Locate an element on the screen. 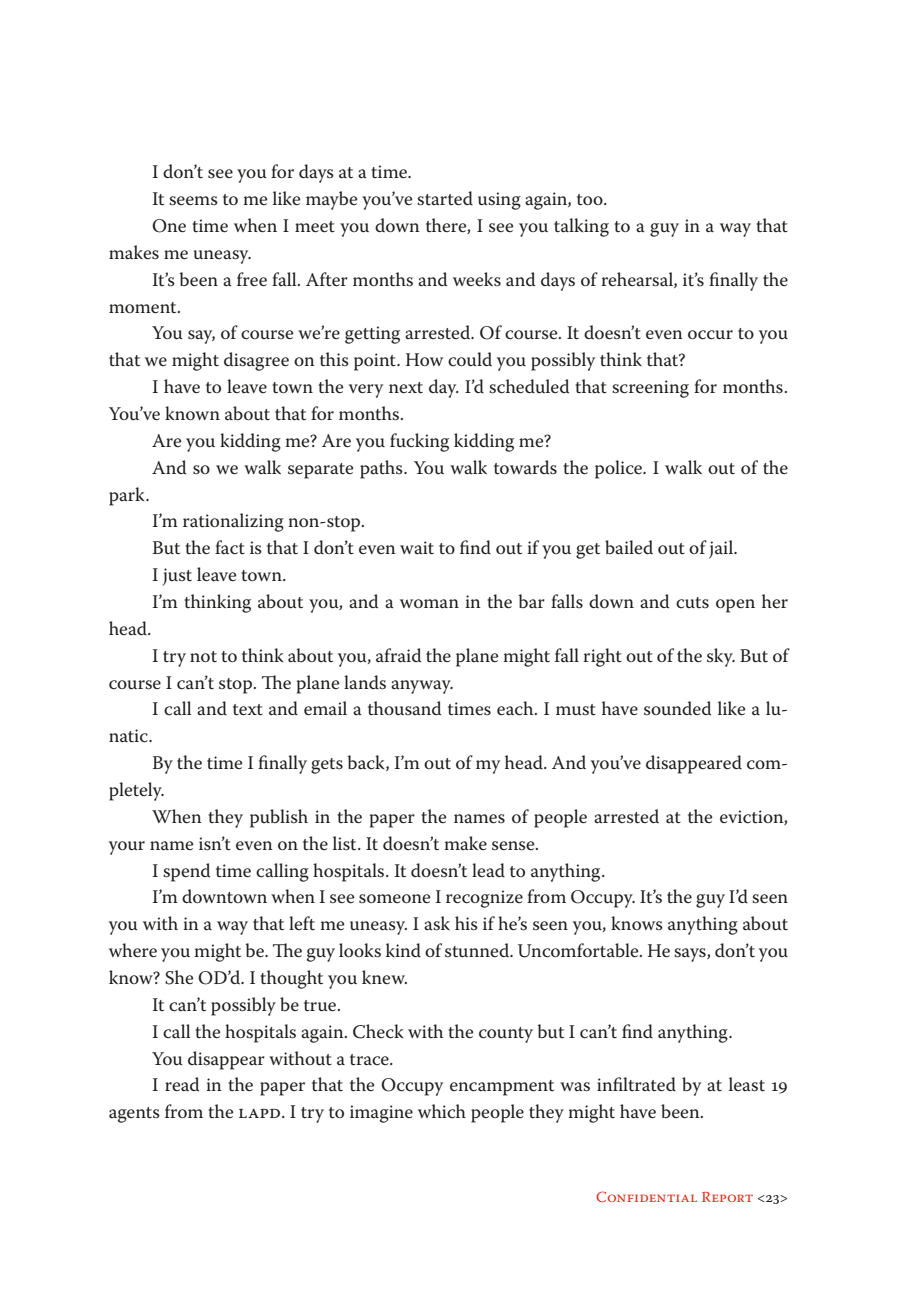 This screenshot has height=1305, width=924. Confidential is located at coordinates (646, 1196).
